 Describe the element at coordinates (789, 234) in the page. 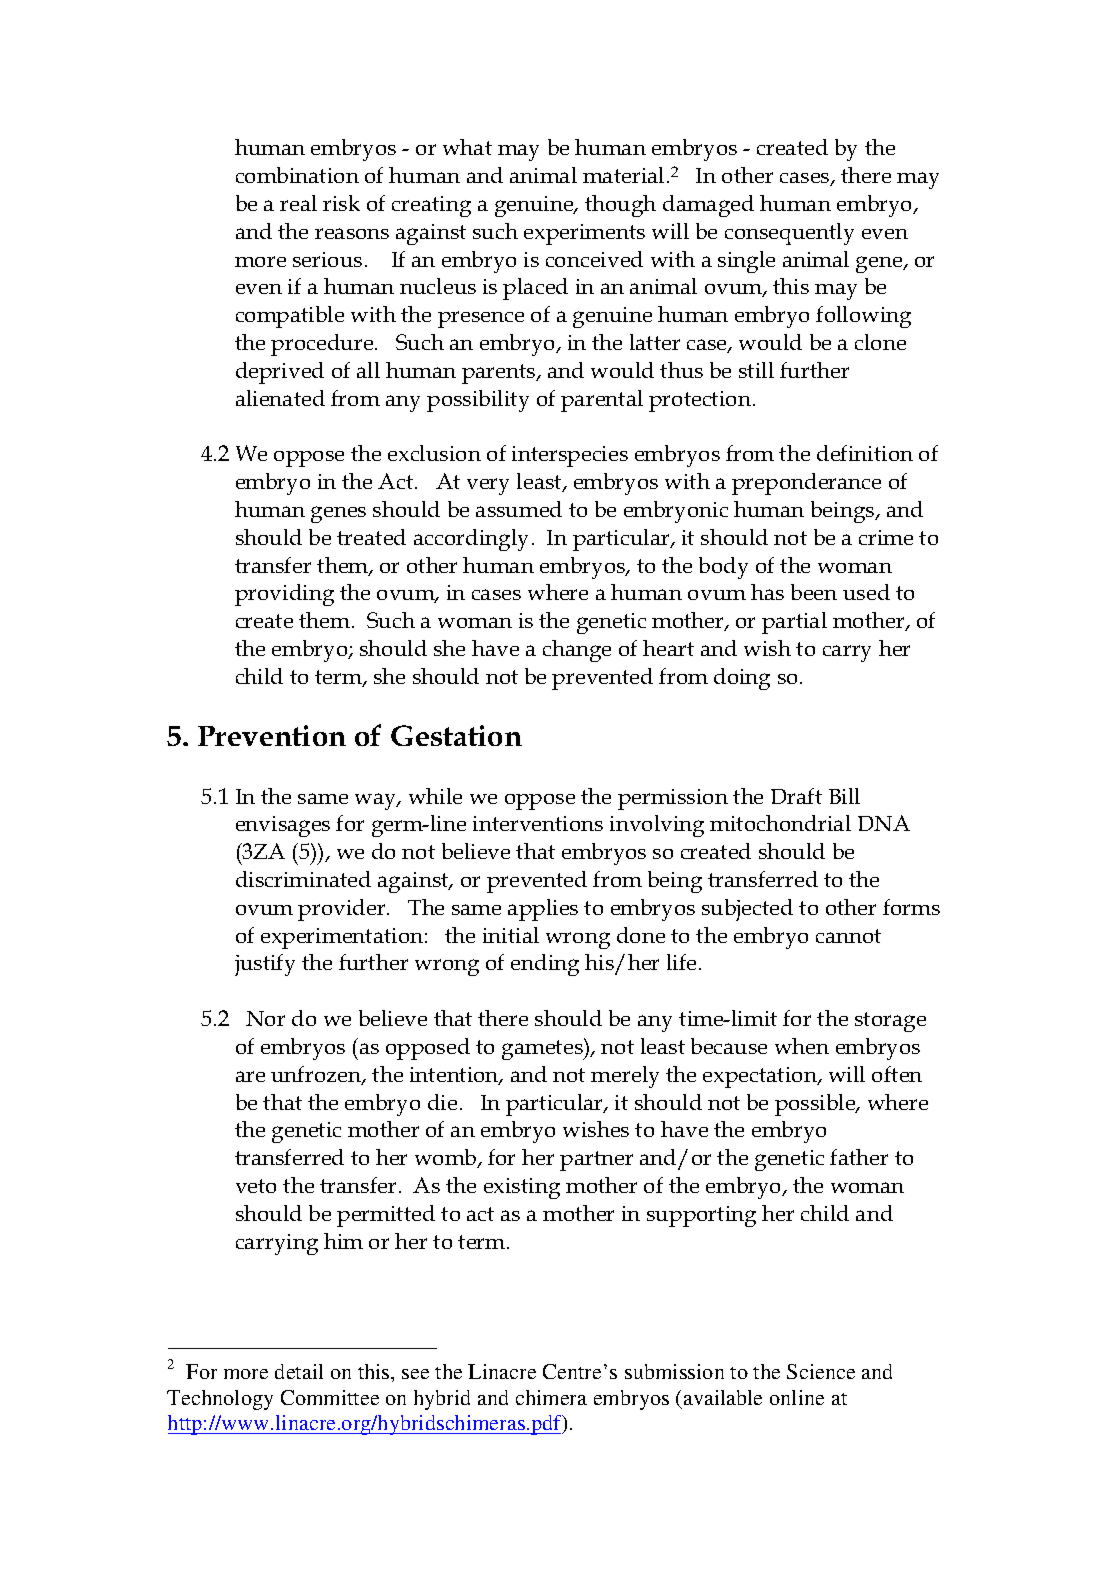

I see `consequently` at that location.
